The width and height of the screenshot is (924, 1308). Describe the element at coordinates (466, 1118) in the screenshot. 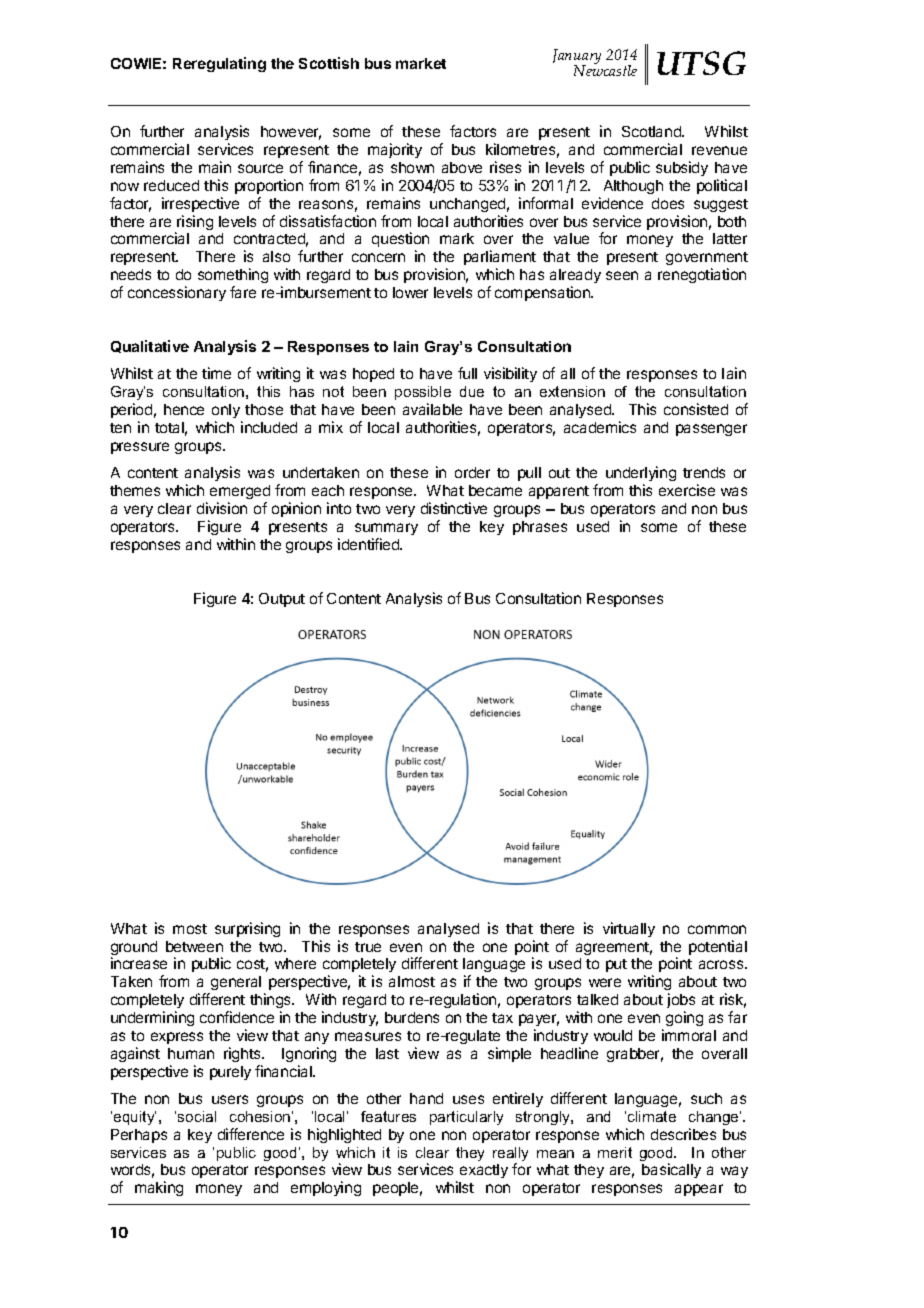

I see `particularly` at that location.
